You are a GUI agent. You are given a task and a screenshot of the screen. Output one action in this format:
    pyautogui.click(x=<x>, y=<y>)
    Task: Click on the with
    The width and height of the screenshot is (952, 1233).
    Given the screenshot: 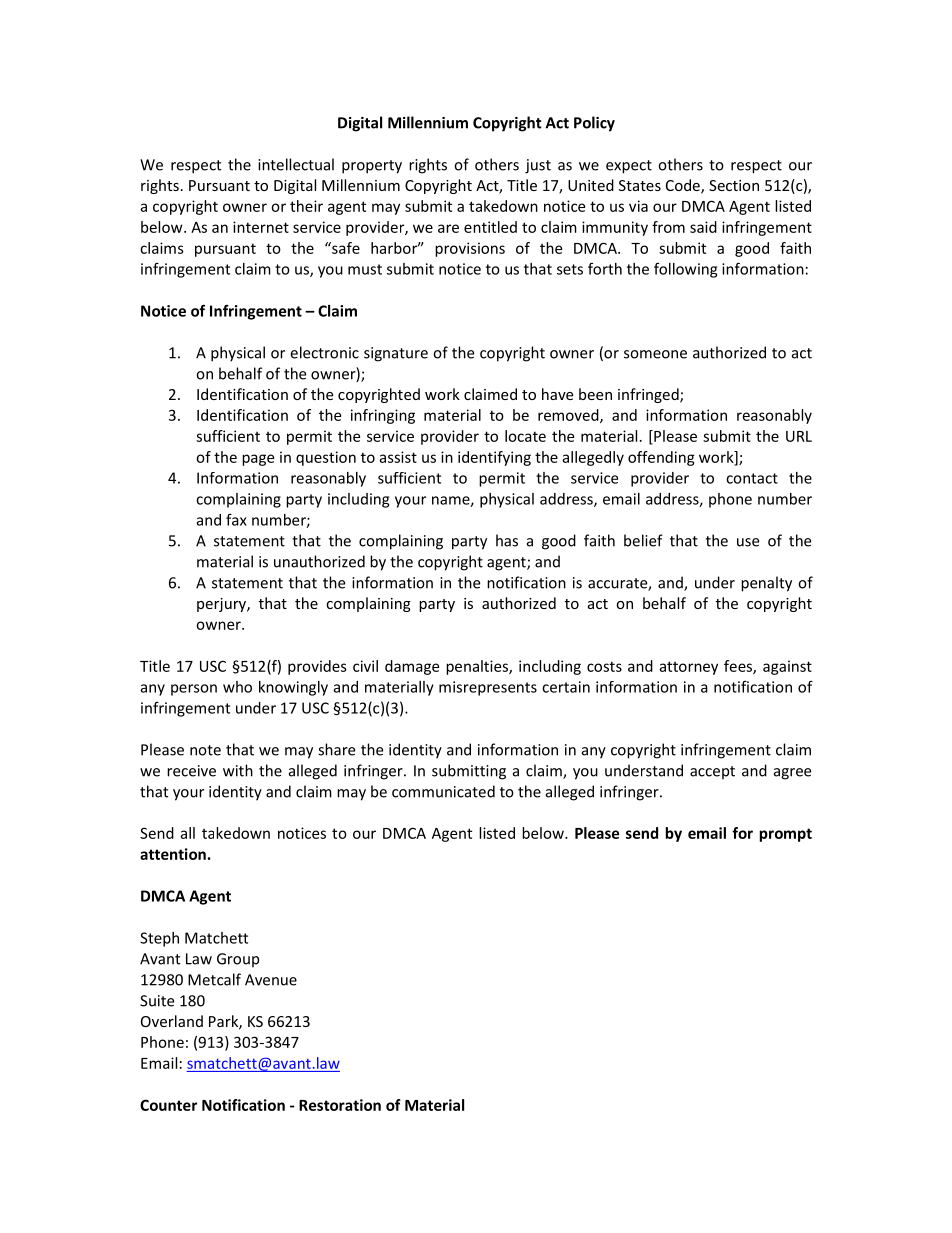 What is the action you would take?
    pyautogui.click(x=238, y=770)
